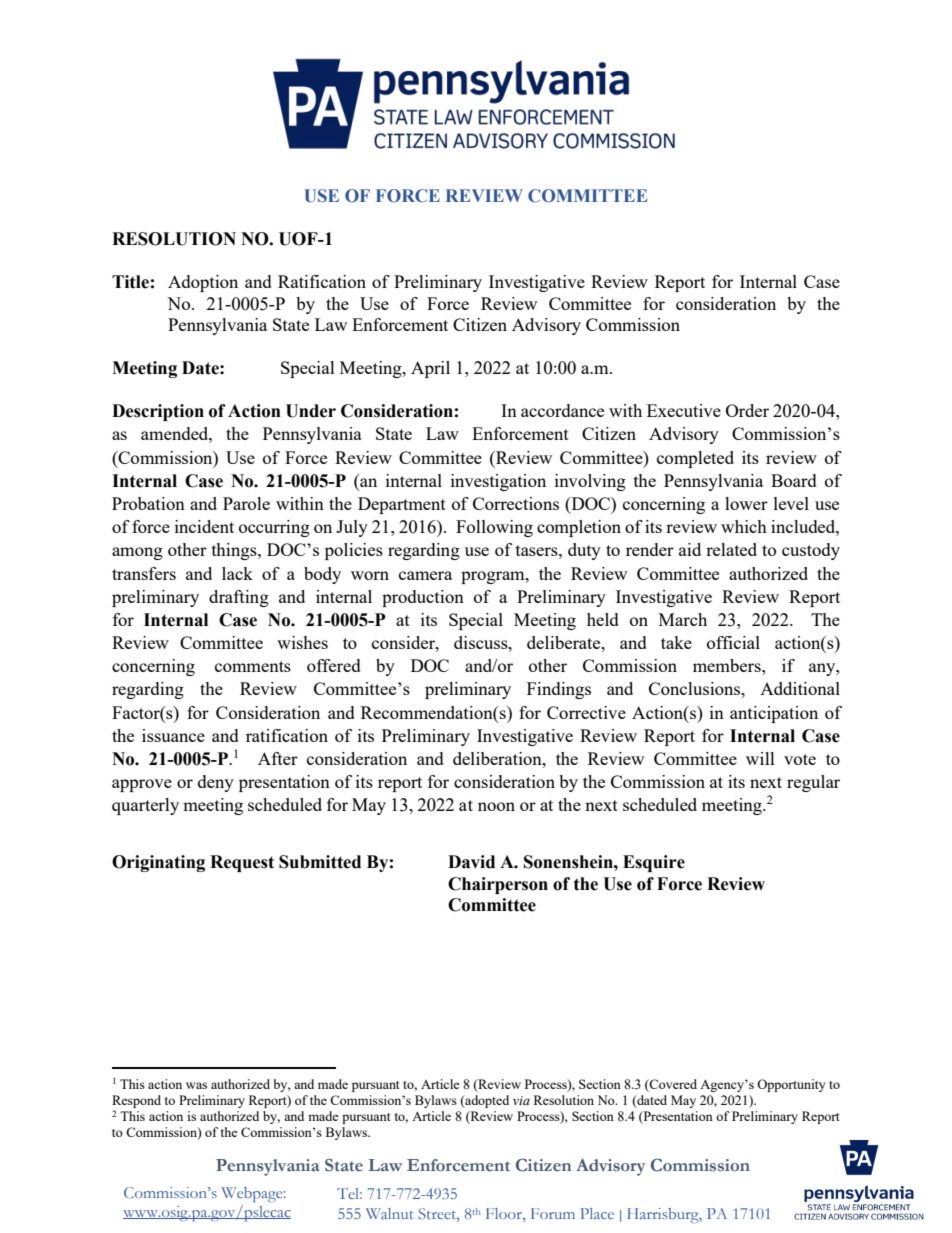 Image resolution: width=952 pixels, height=1233 pixels. I want to click on Following, so click(494, 528).
